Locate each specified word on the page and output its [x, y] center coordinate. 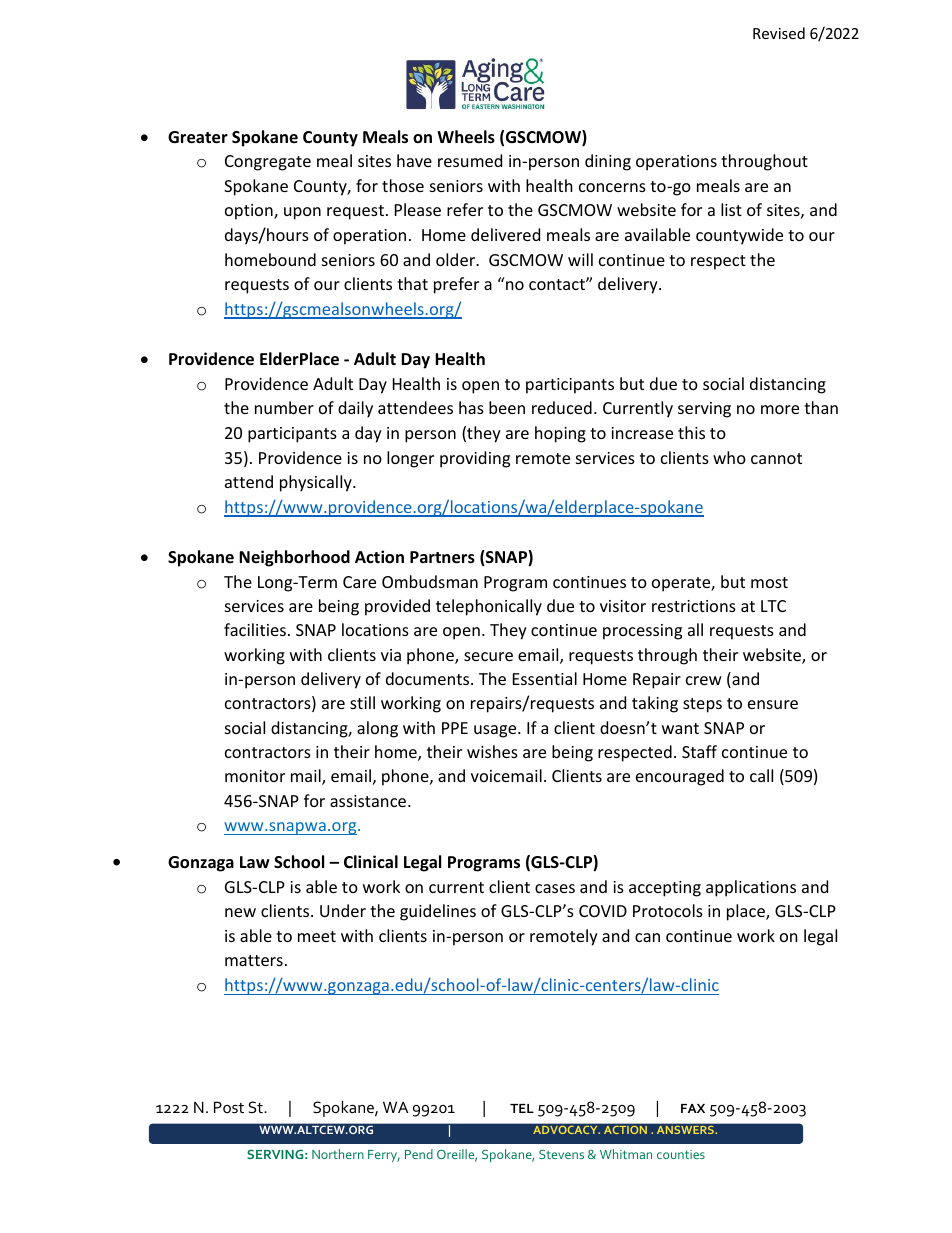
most [769, 582]
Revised [779, 33]
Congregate [268, 163]
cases [555, 888]
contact [558, 284]
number [284, 407]
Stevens [561, 1154]
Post [229, 1107]
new [240, 912]
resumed [470, 160]
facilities [255, 629]
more [780, 409]
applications [751, 888]
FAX [693, 1108]
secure [488, 656]
